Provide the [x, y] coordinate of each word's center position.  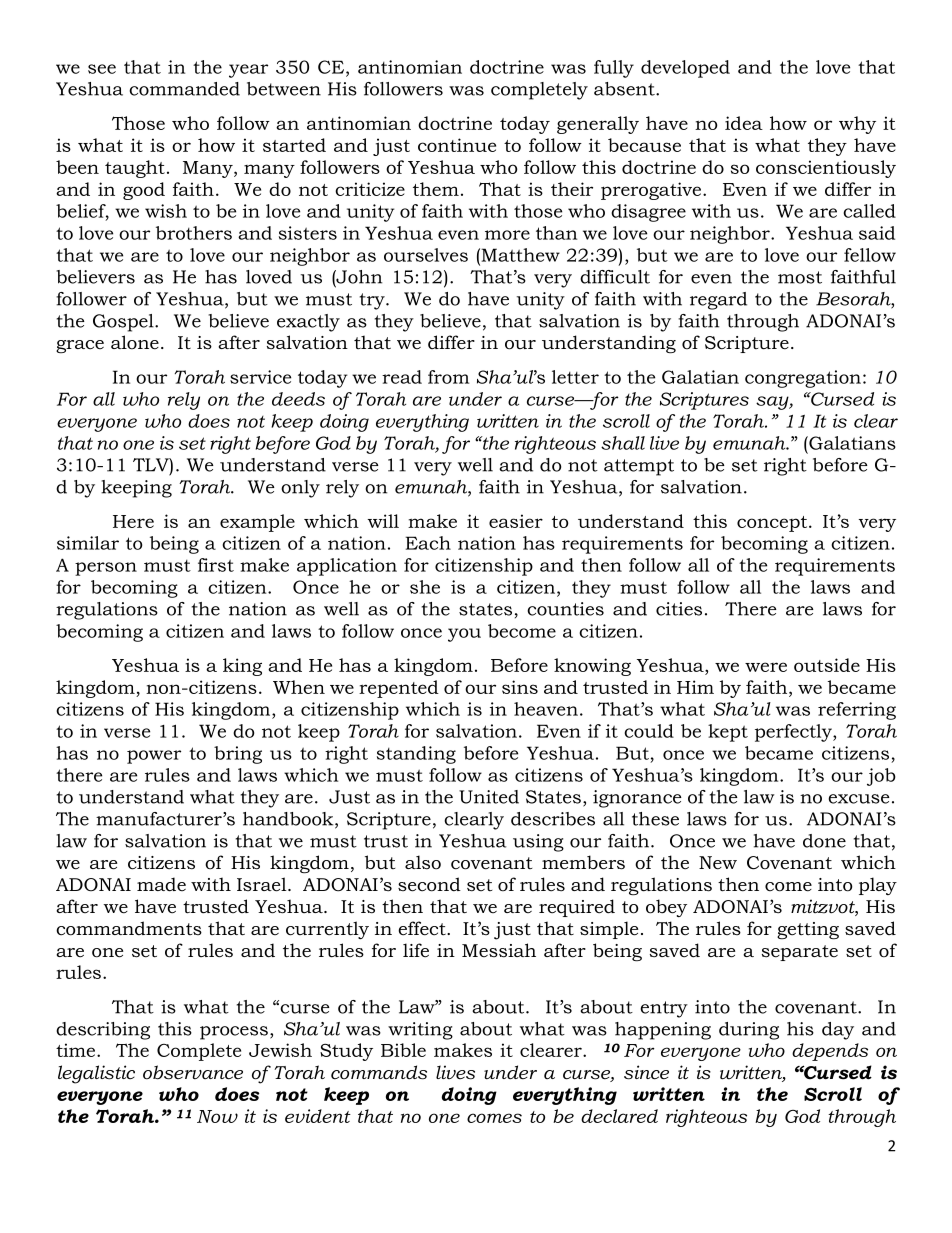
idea [744, 123]
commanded [184, 89]
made [161, 884]
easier [516, 521]
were [766, 667]
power [154, 757]
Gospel [124, 323]
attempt [639, 467]
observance [193, 1072]
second [429, 884]
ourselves [426, 255]
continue [457, 145]
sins [520, 687]
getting [808, 931]
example [257, 523]
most [800, 277]
